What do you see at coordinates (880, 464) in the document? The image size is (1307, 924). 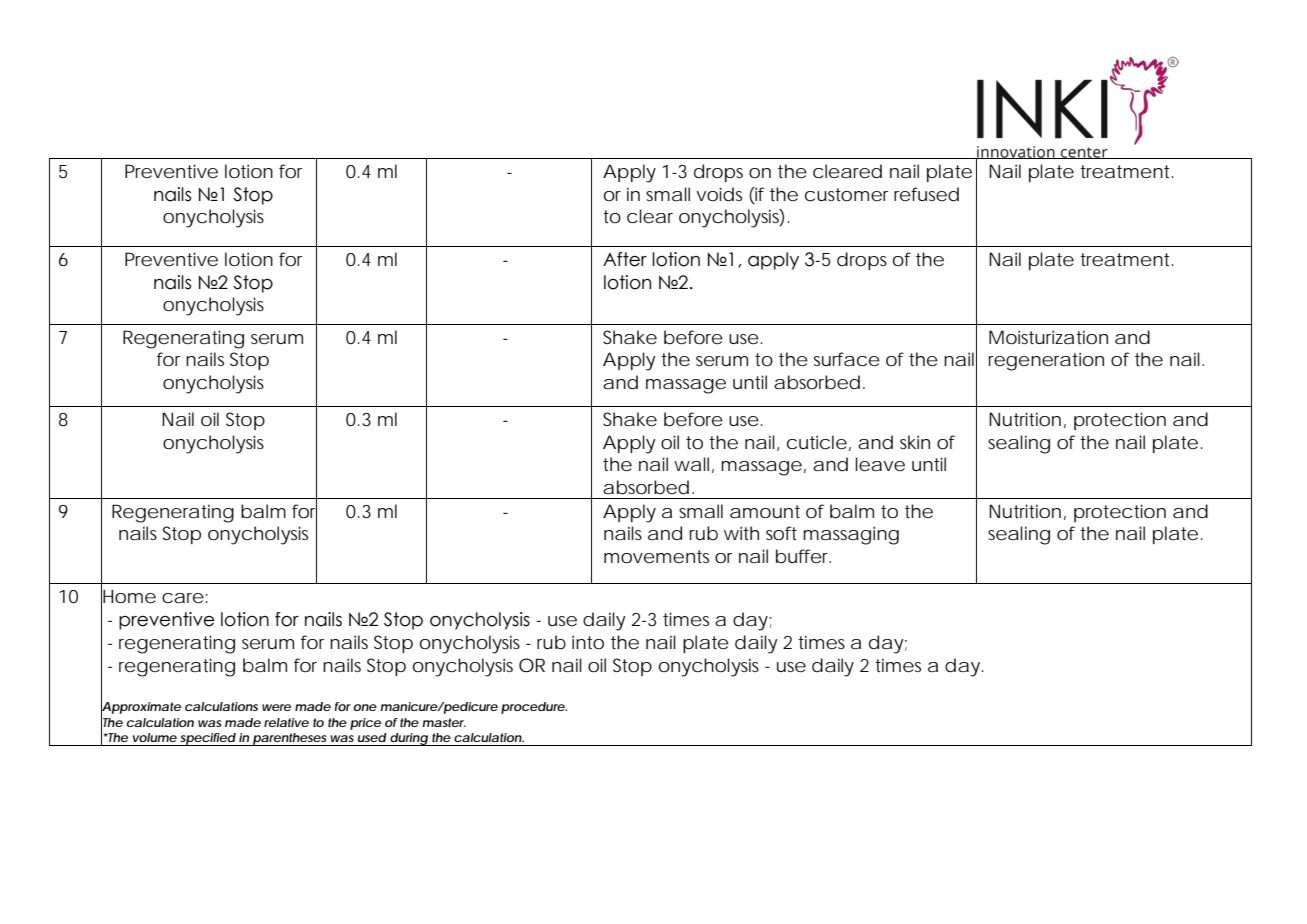 I see `leave` at bounding box center [880, 464].
